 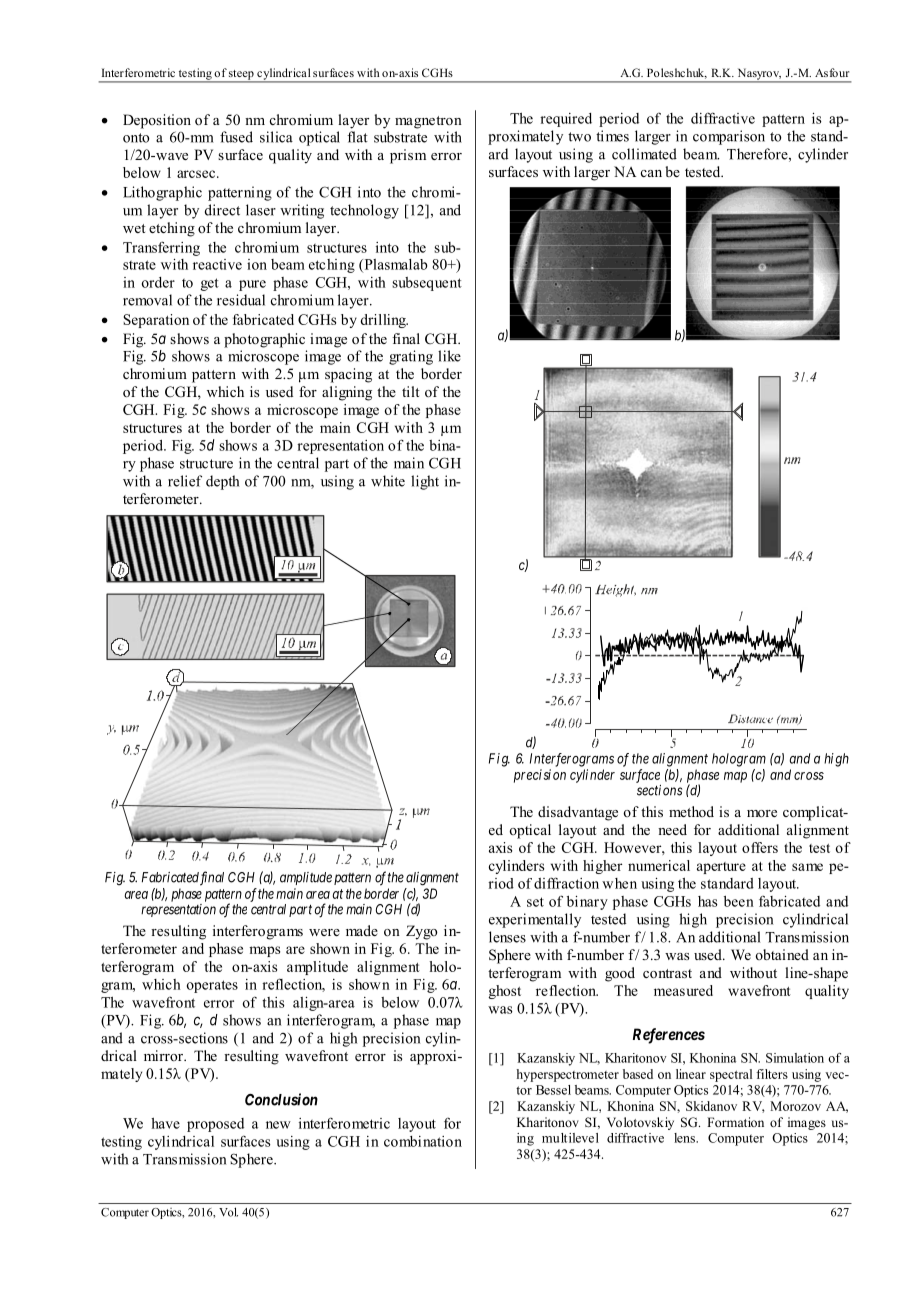 What do you see at coordinates (504, 992) in the screenshot?
I see `ghost` at bounding box center [504, 992].
